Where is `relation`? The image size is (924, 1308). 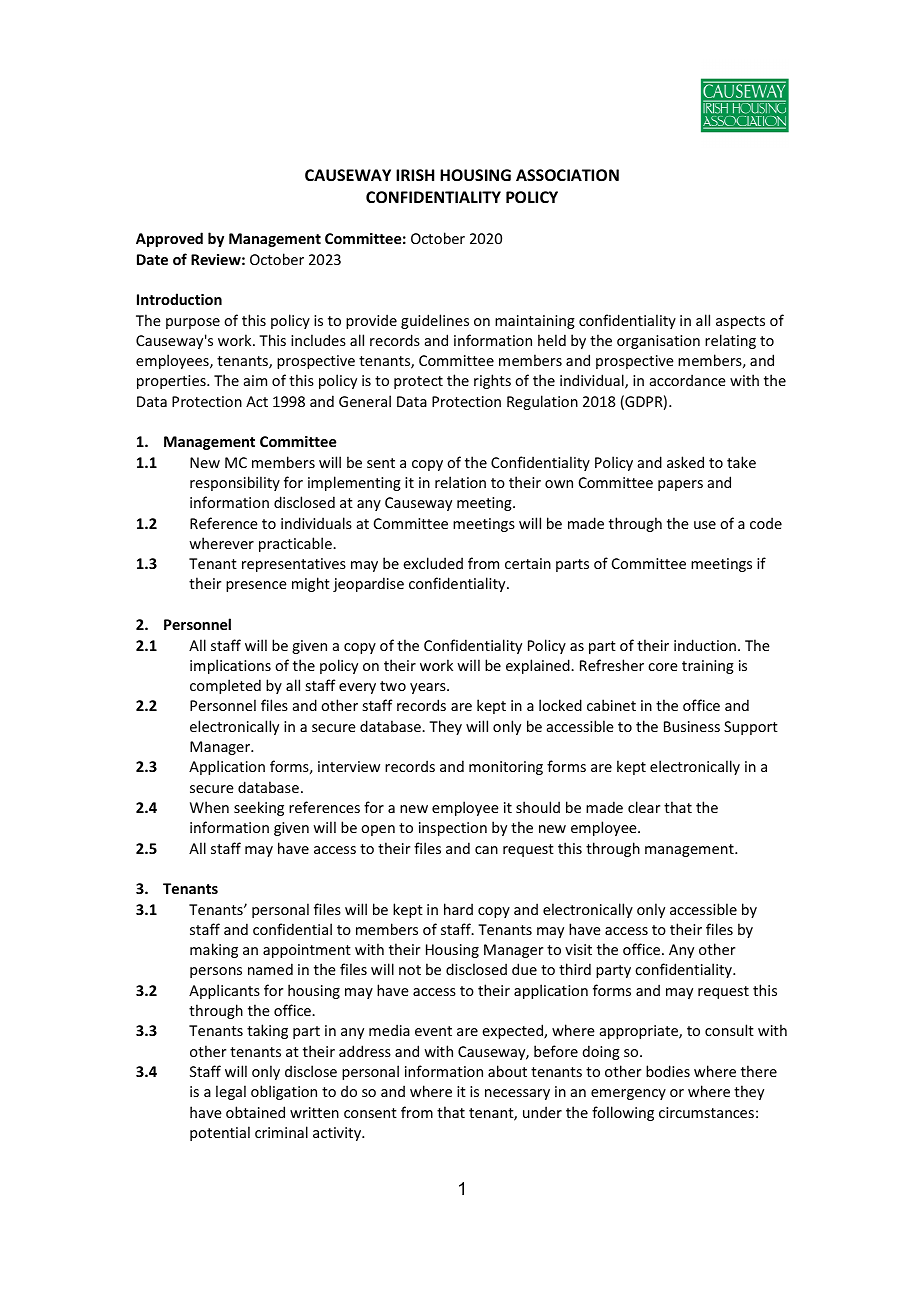 relation is located at coordinates (460, 482).
